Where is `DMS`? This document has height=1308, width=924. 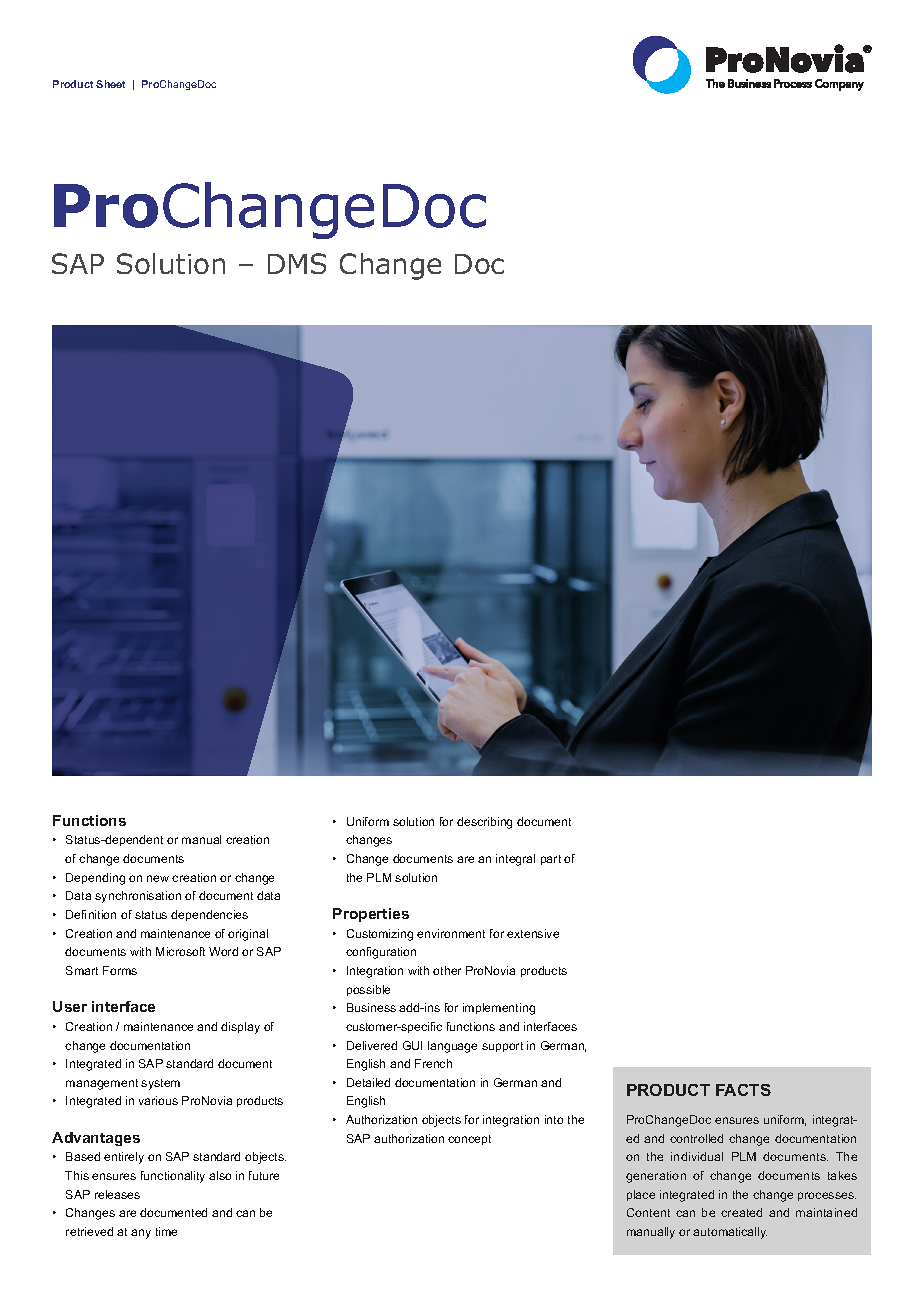
DMS is located at coordinates (297, 263).
